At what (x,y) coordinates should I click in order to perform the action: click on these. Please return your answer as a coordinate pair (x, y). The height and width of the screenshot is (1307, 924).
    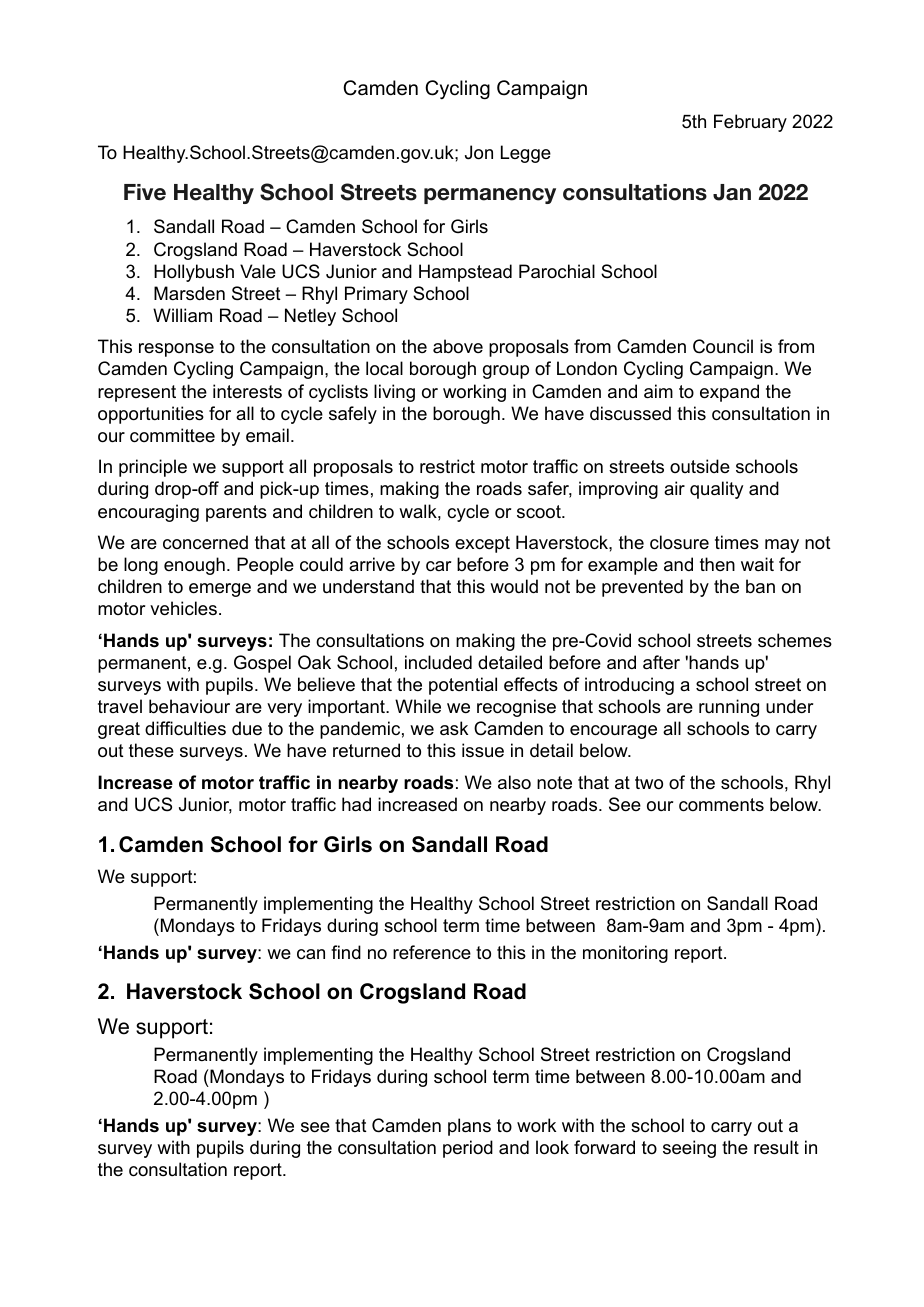
    Looking at the image, I should click on (151, 750).
